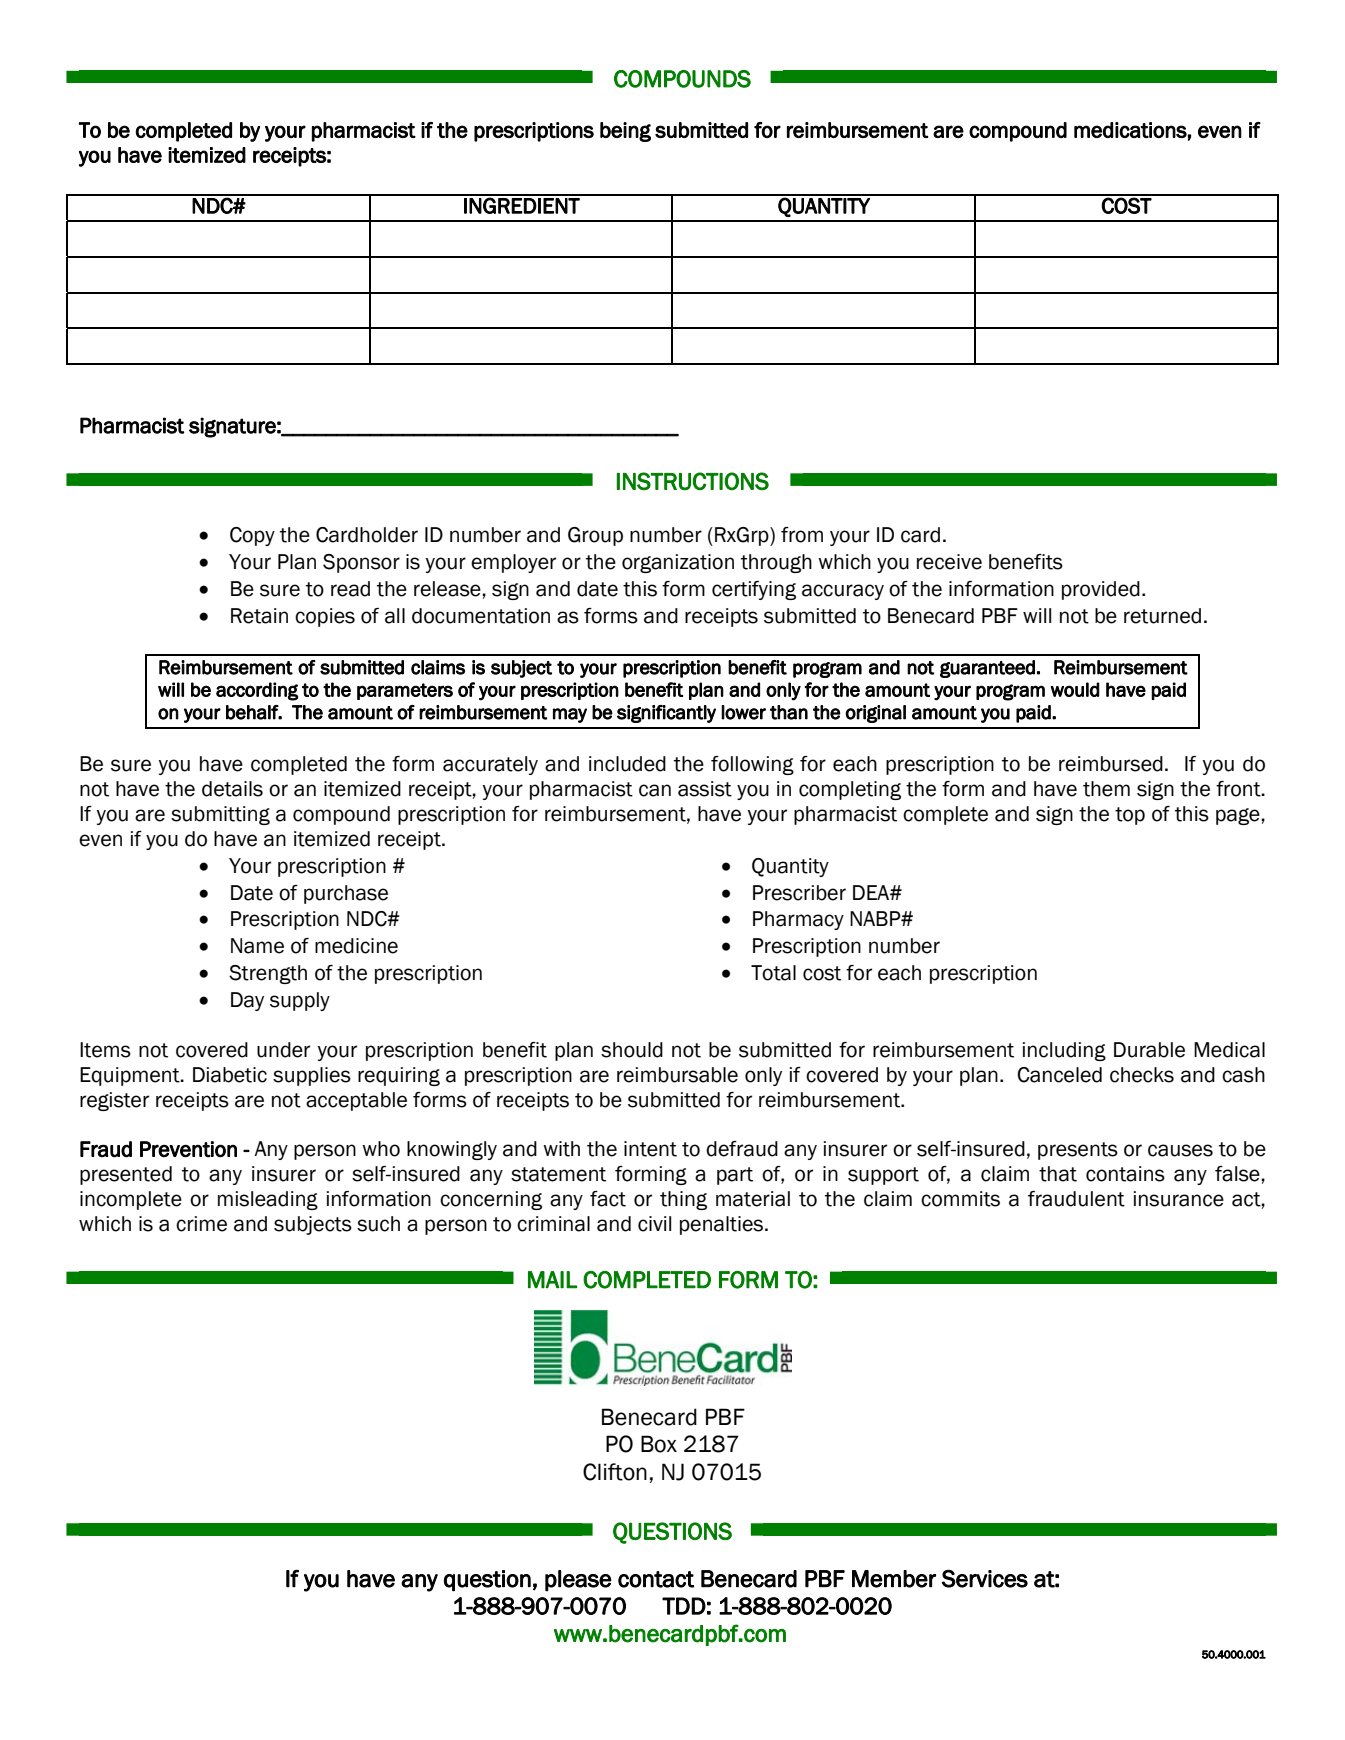 This document has width=1345, height=1740. I want to click on contact, so click(656, 1579).
